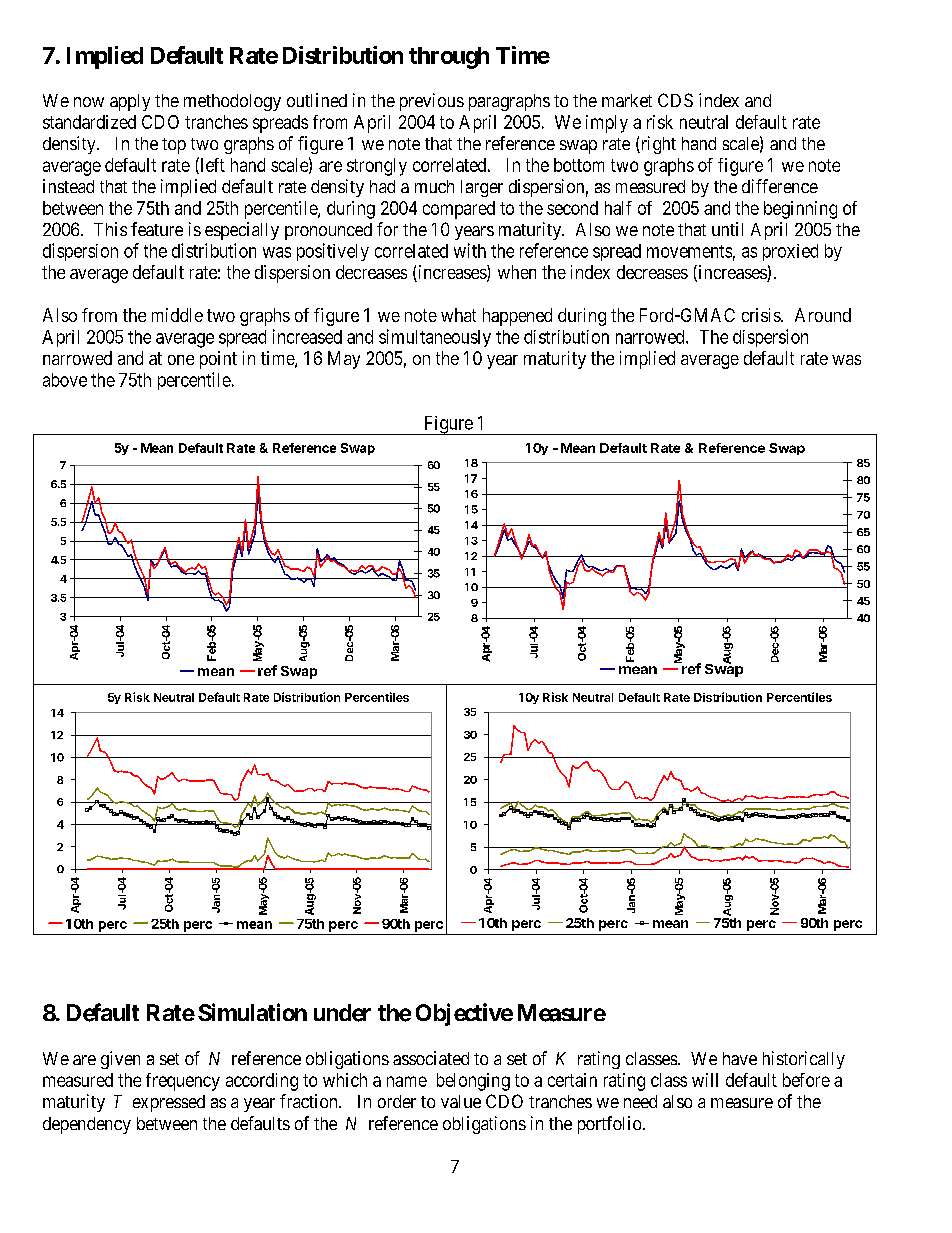  What do you see at coordinates (65, 380) in the document?
I see `above` at bounding box center [65, 380].
